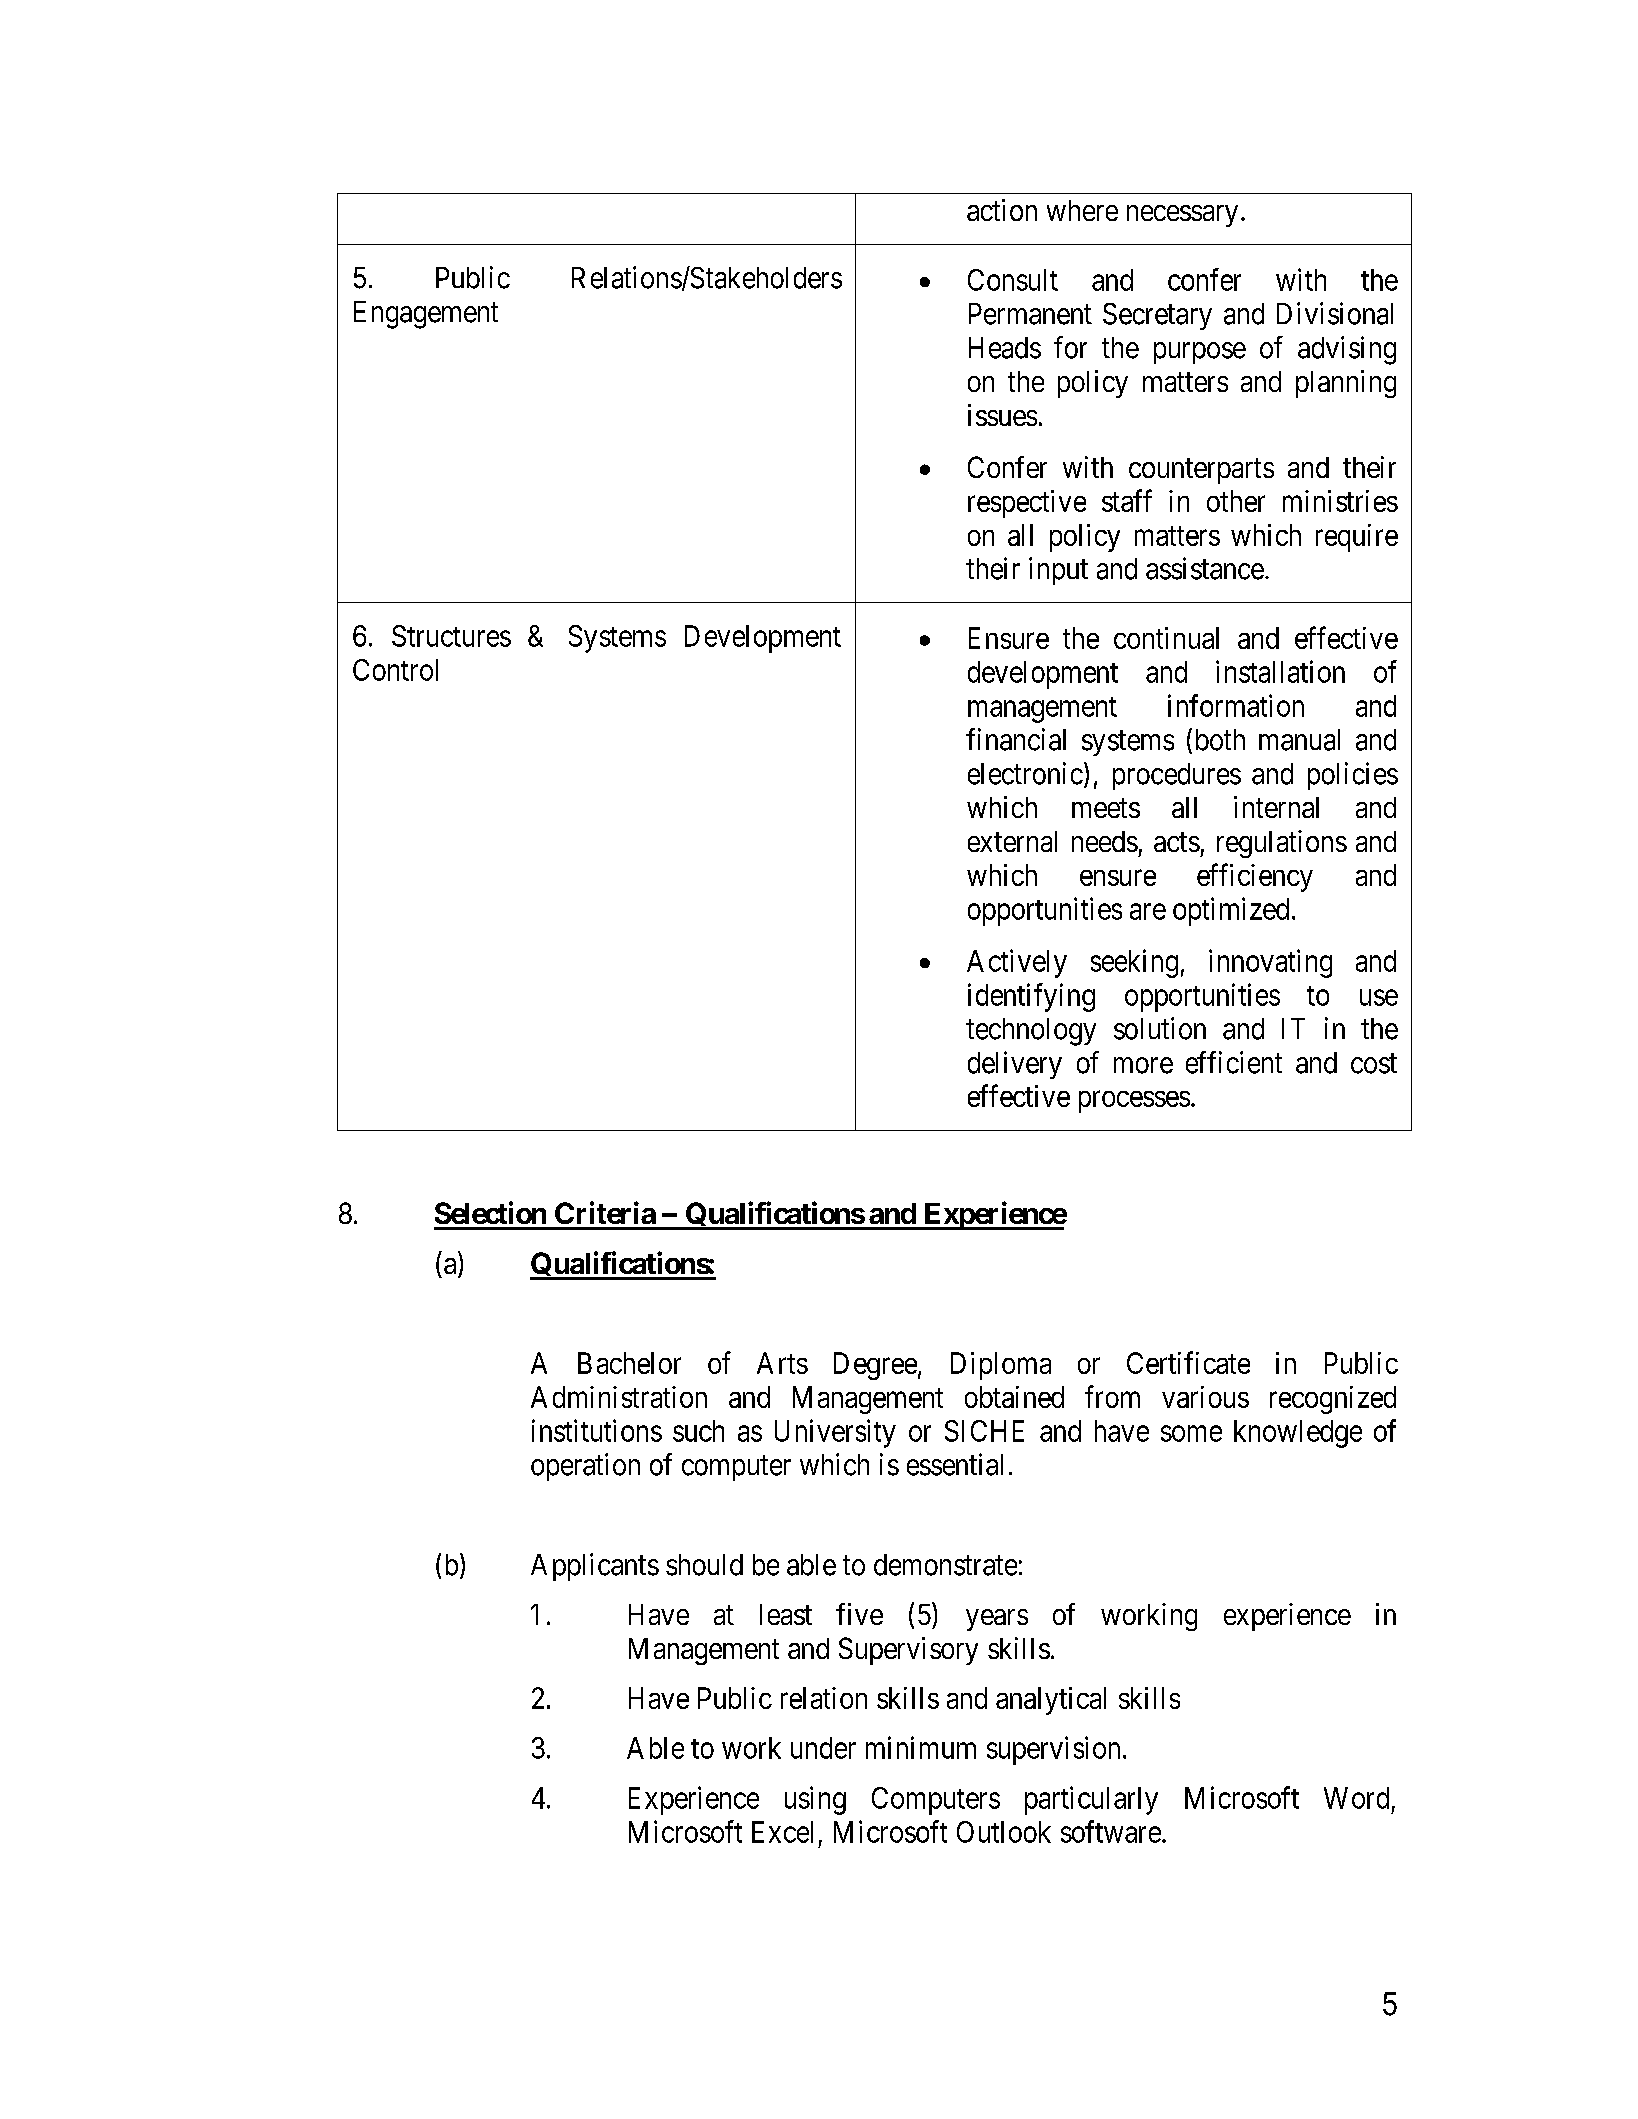  Describe the element at coordinates (595, 1567) in the screenshot. I see `Applicants` at that location.
